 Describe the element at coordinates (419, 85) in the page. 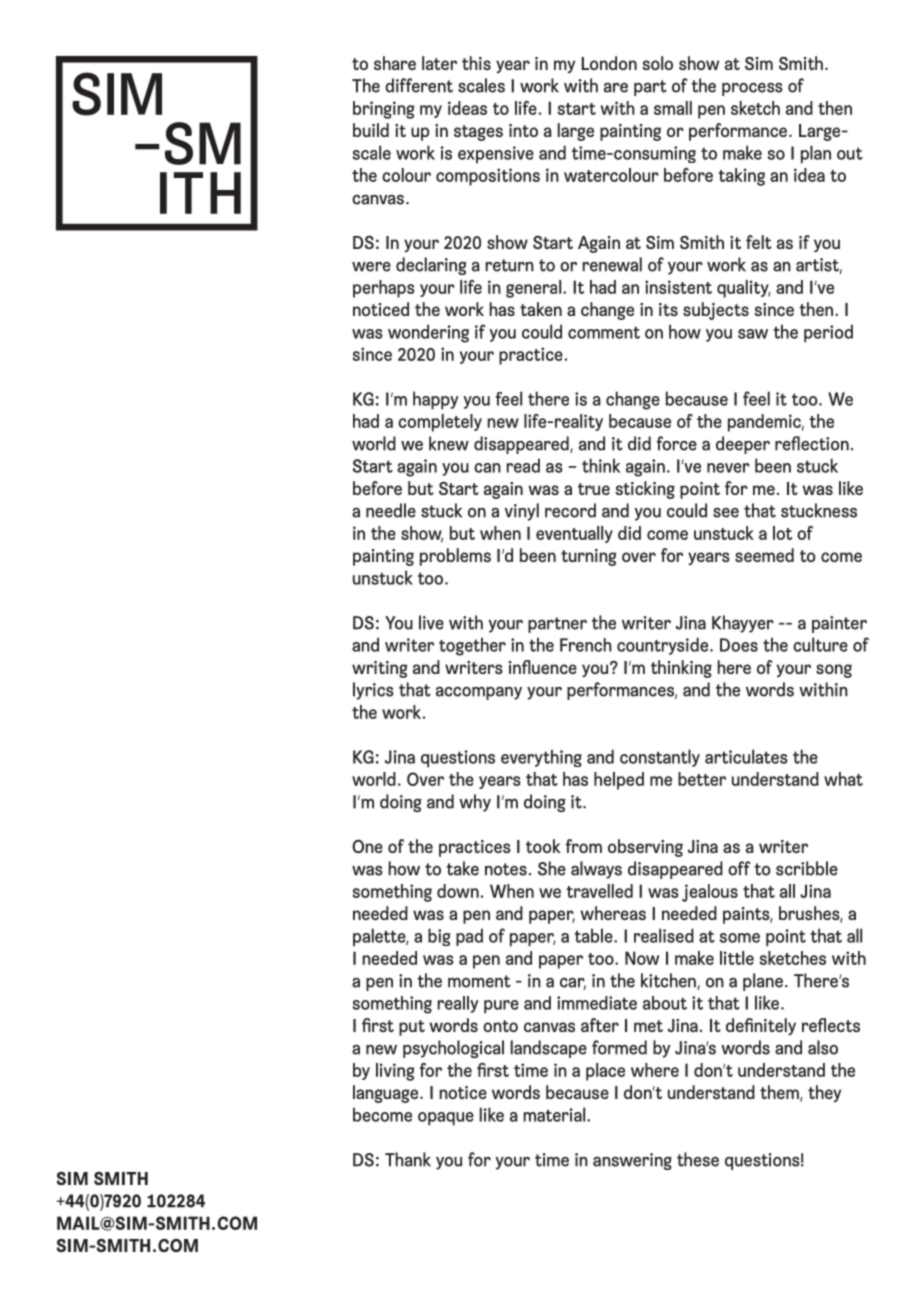

I see `different` at that location.
